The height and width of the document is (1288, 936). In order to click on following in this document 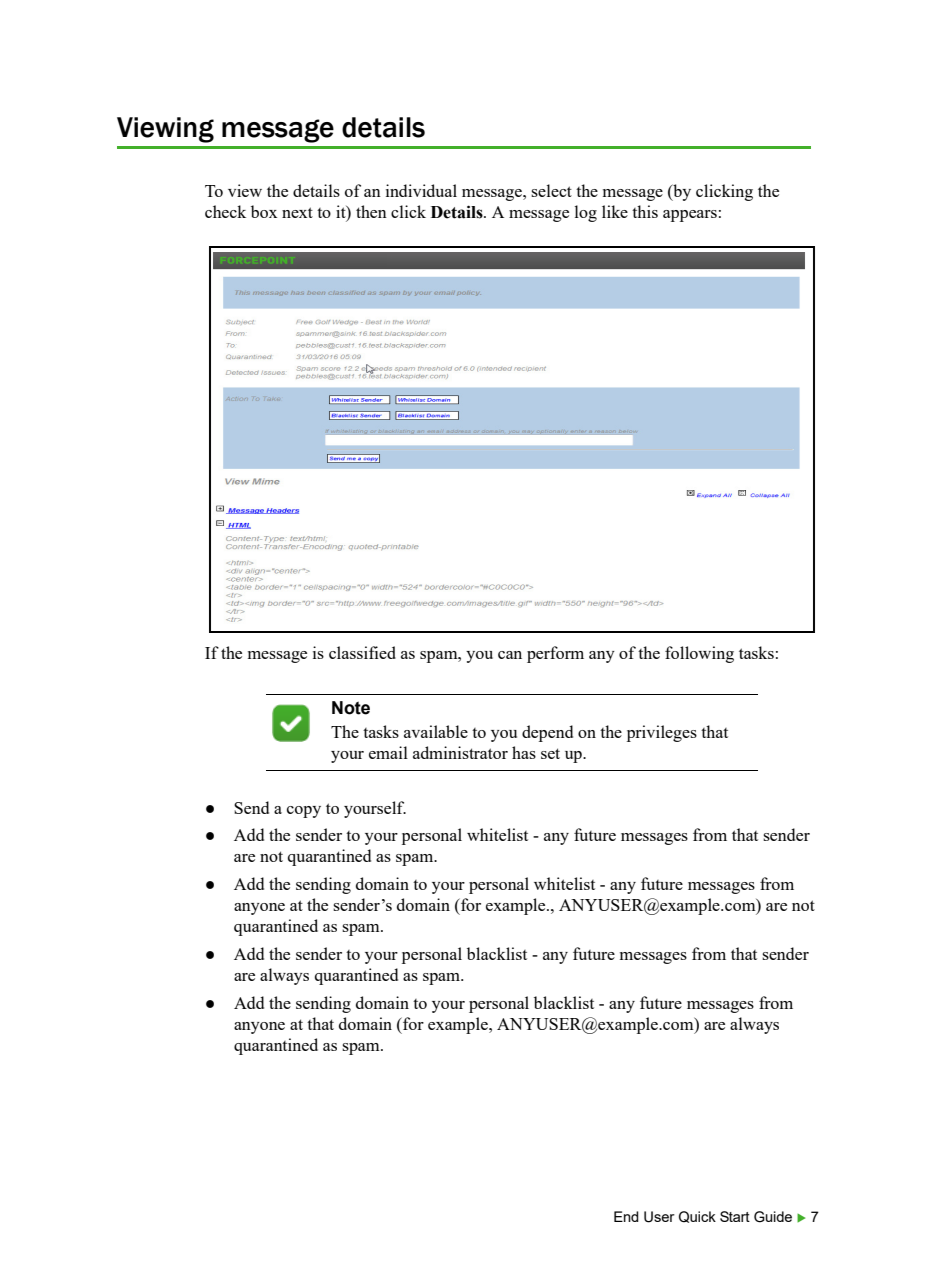, I will do `click(699, 654)`.
